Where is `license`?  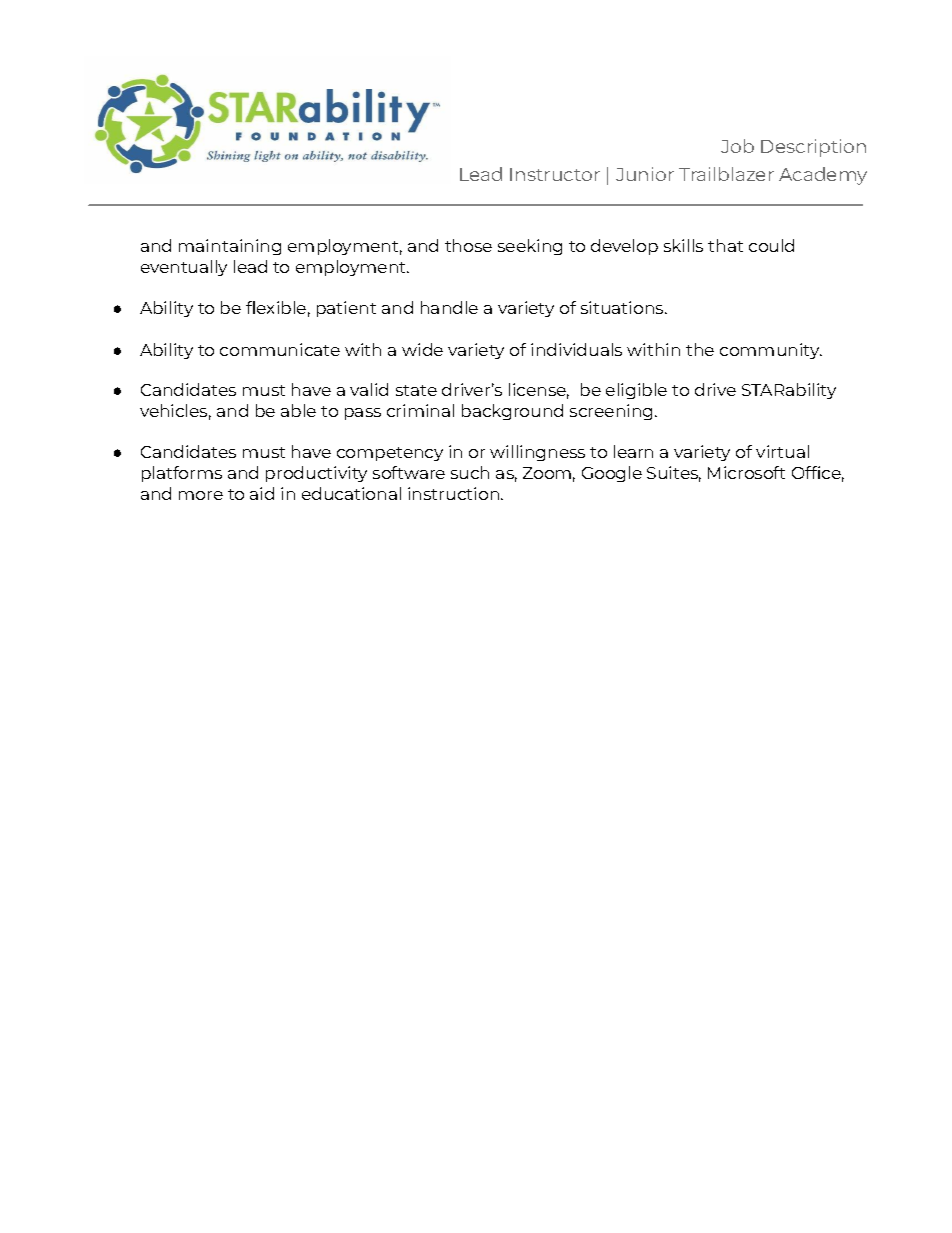 license is located at coordinates (539, 391).
